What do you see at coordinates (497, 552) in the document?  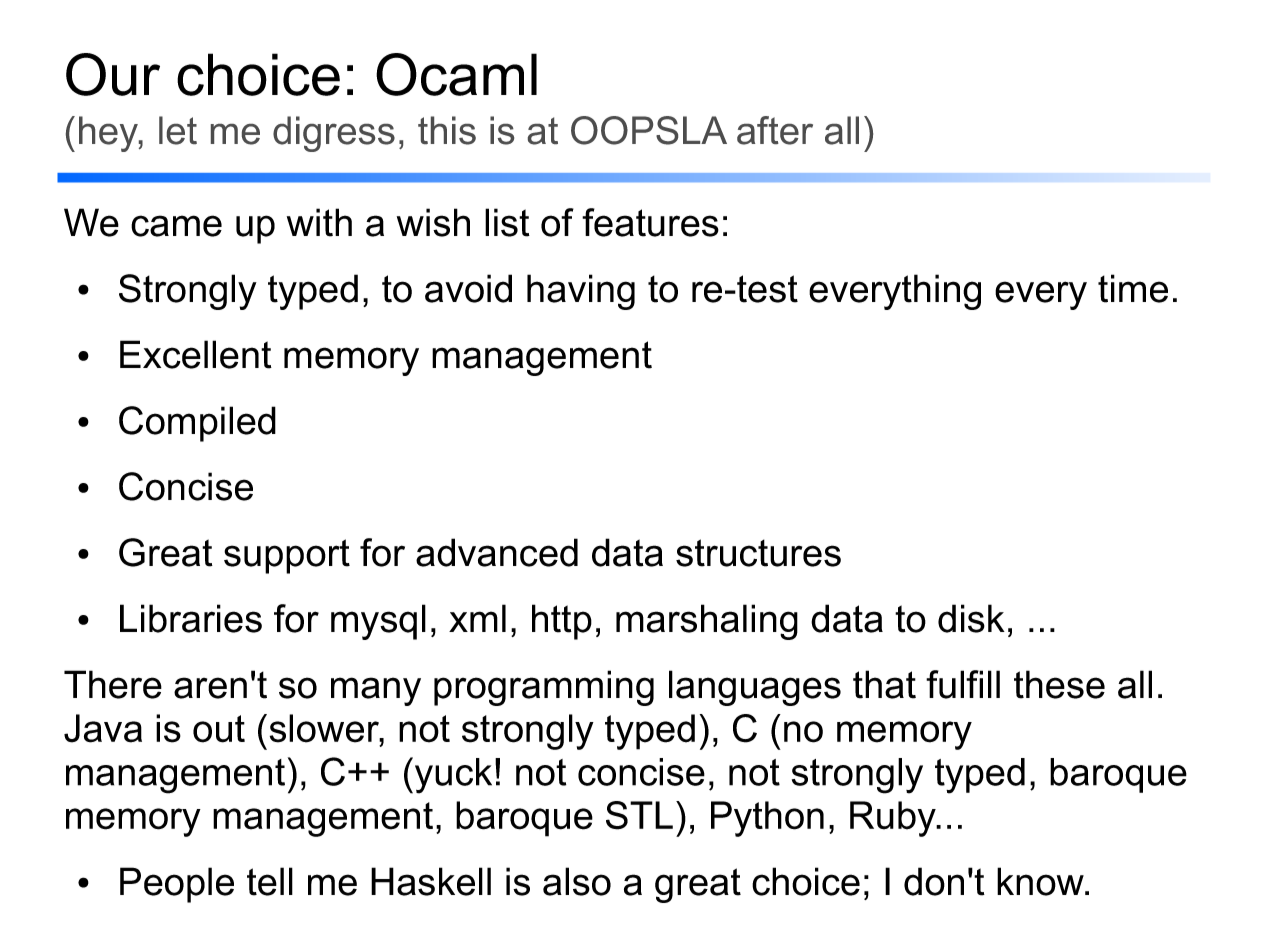 I see `advanced` at bounding box center [497, 552].
